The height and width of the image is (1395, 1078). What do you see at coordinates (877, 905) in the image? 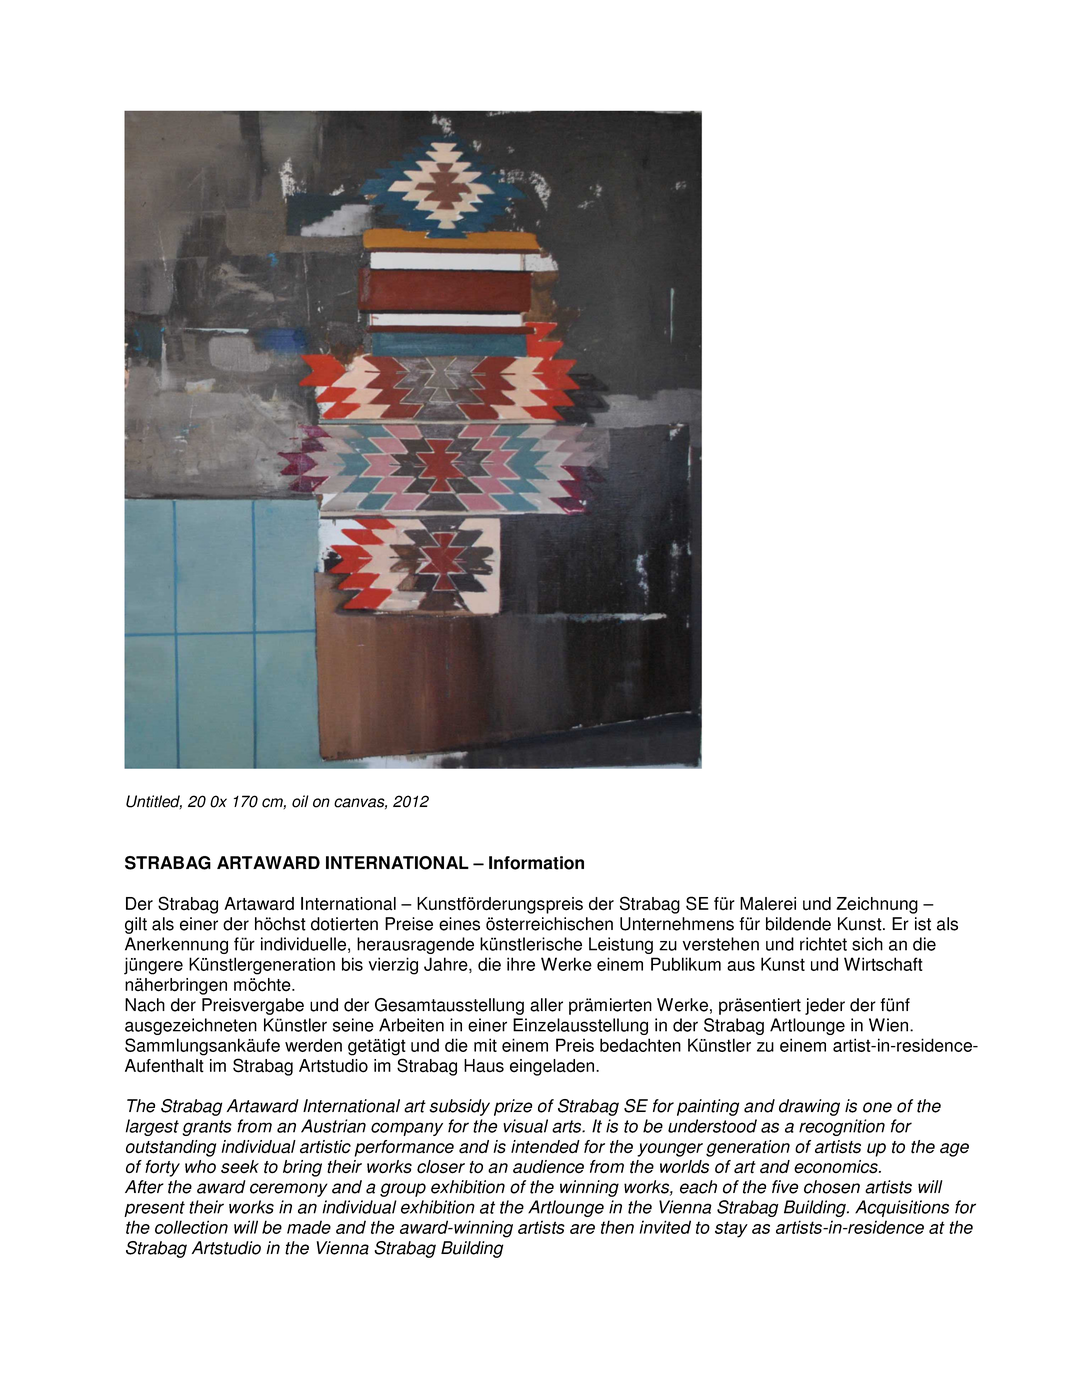
I see `Zeichnung` at bounding box center [877, 905].
